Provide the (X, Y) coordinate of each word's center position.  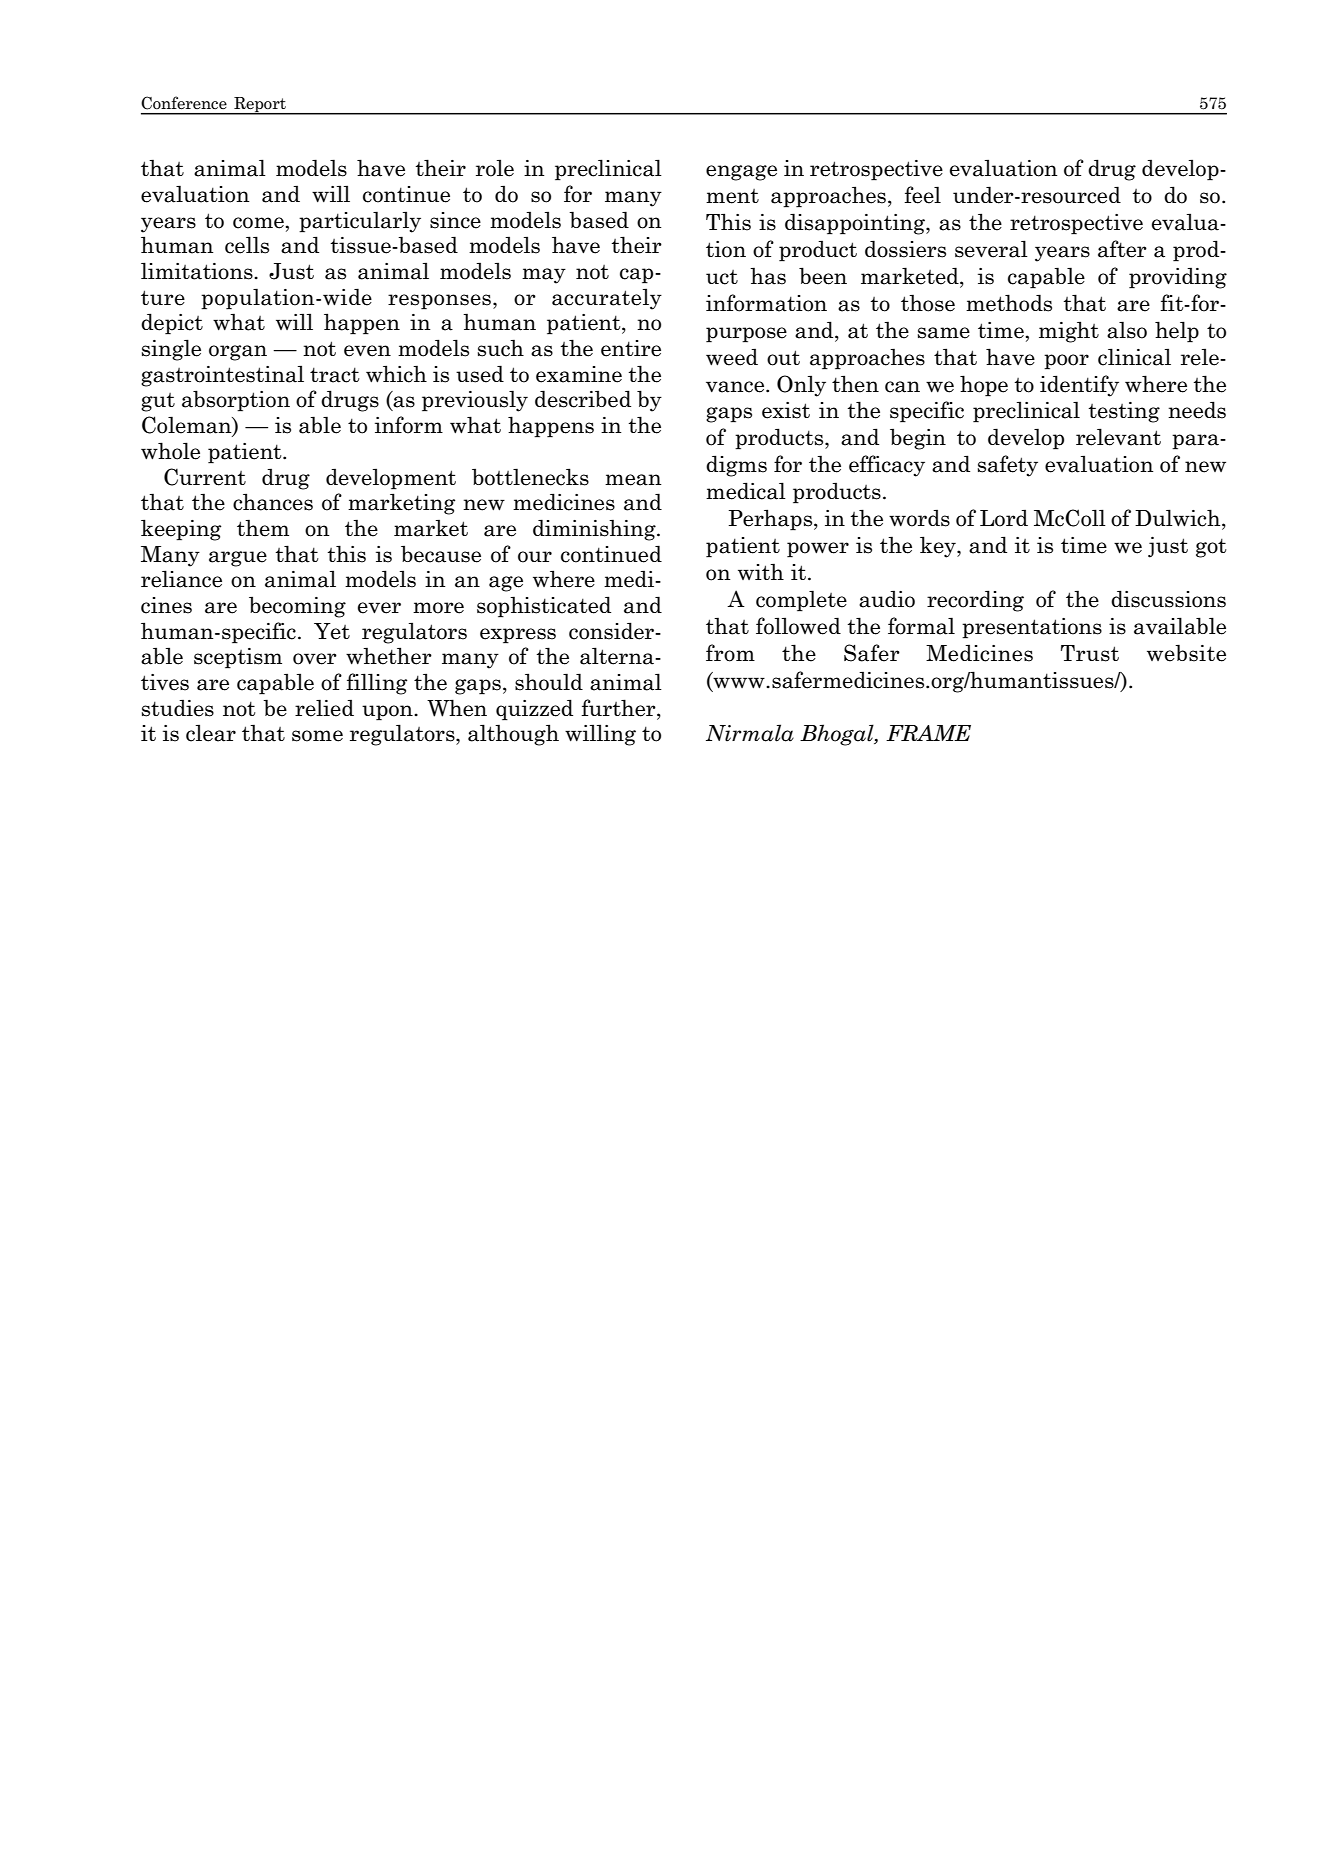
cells (247, 245)
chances (273, 502)
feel (922, 195)
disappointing (856, 224)
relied (324, 708)
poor (1066, 362)
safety (1008, 466)
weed (732, 357)
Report (260, 106)
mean (633, 480)
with (761, 571)
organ (238, 353)
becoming (297, 607)
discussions (1168, 599)
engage (741, 173)
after (1122, 249)
